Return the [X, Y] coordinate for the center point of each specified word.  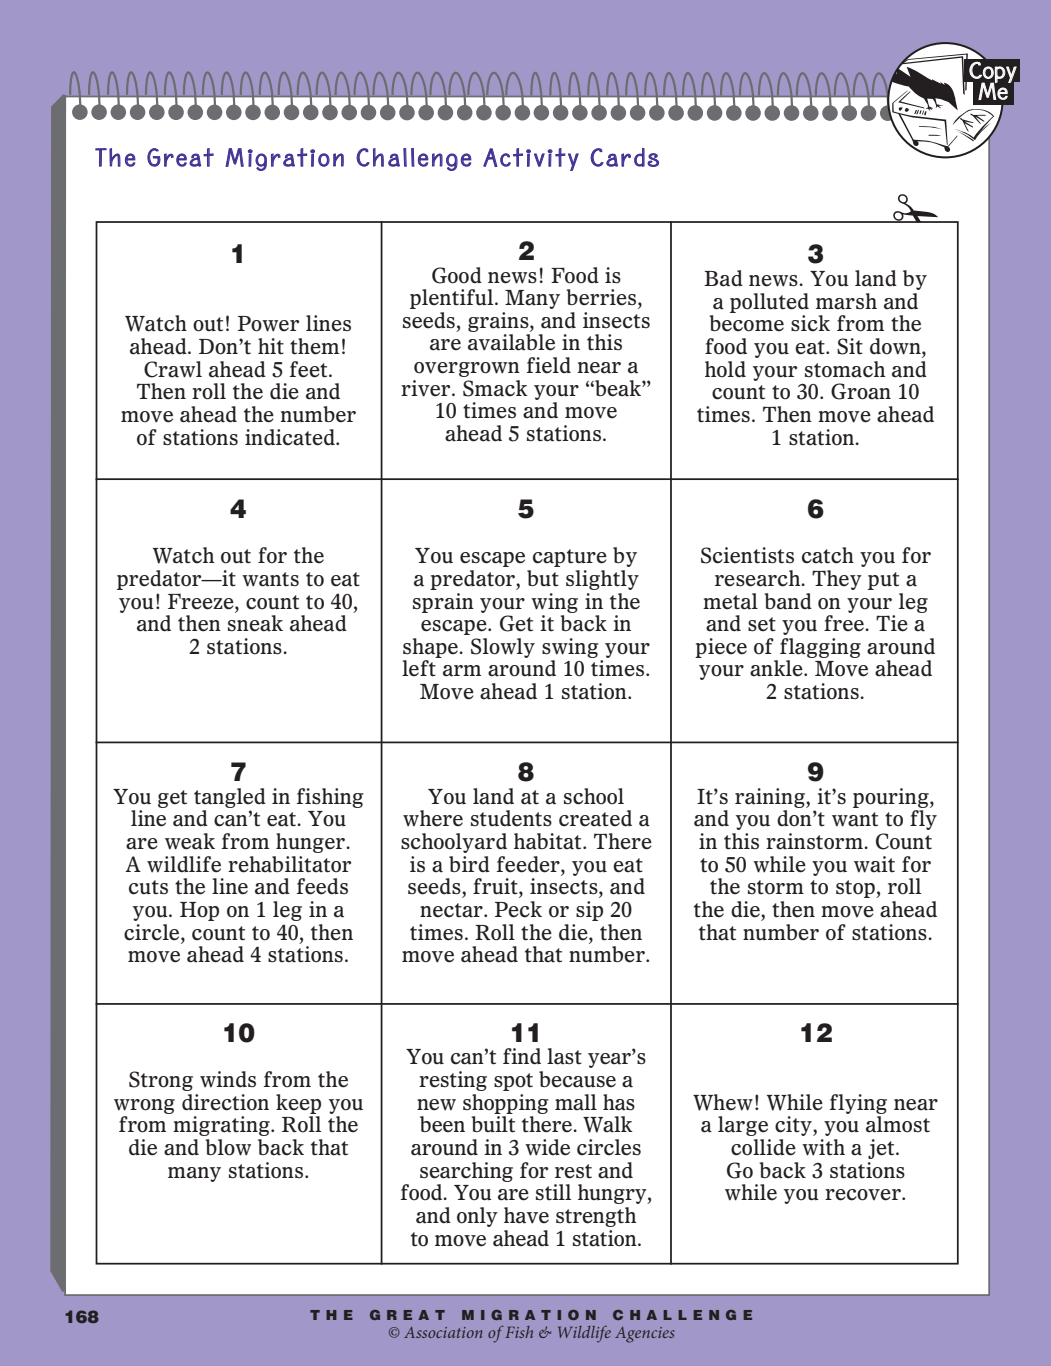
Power [268, 324]
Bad [723, 278]
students [511, 818]
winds [228, 1079]
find [522, 1056]
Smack [495, 388]
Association [443, 1332]
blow [228, 1147]
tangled [230, 798]
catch [828, 555]
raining [771, 798]
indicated [291, 437]
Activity [531, 159]
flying [858, 1104]
